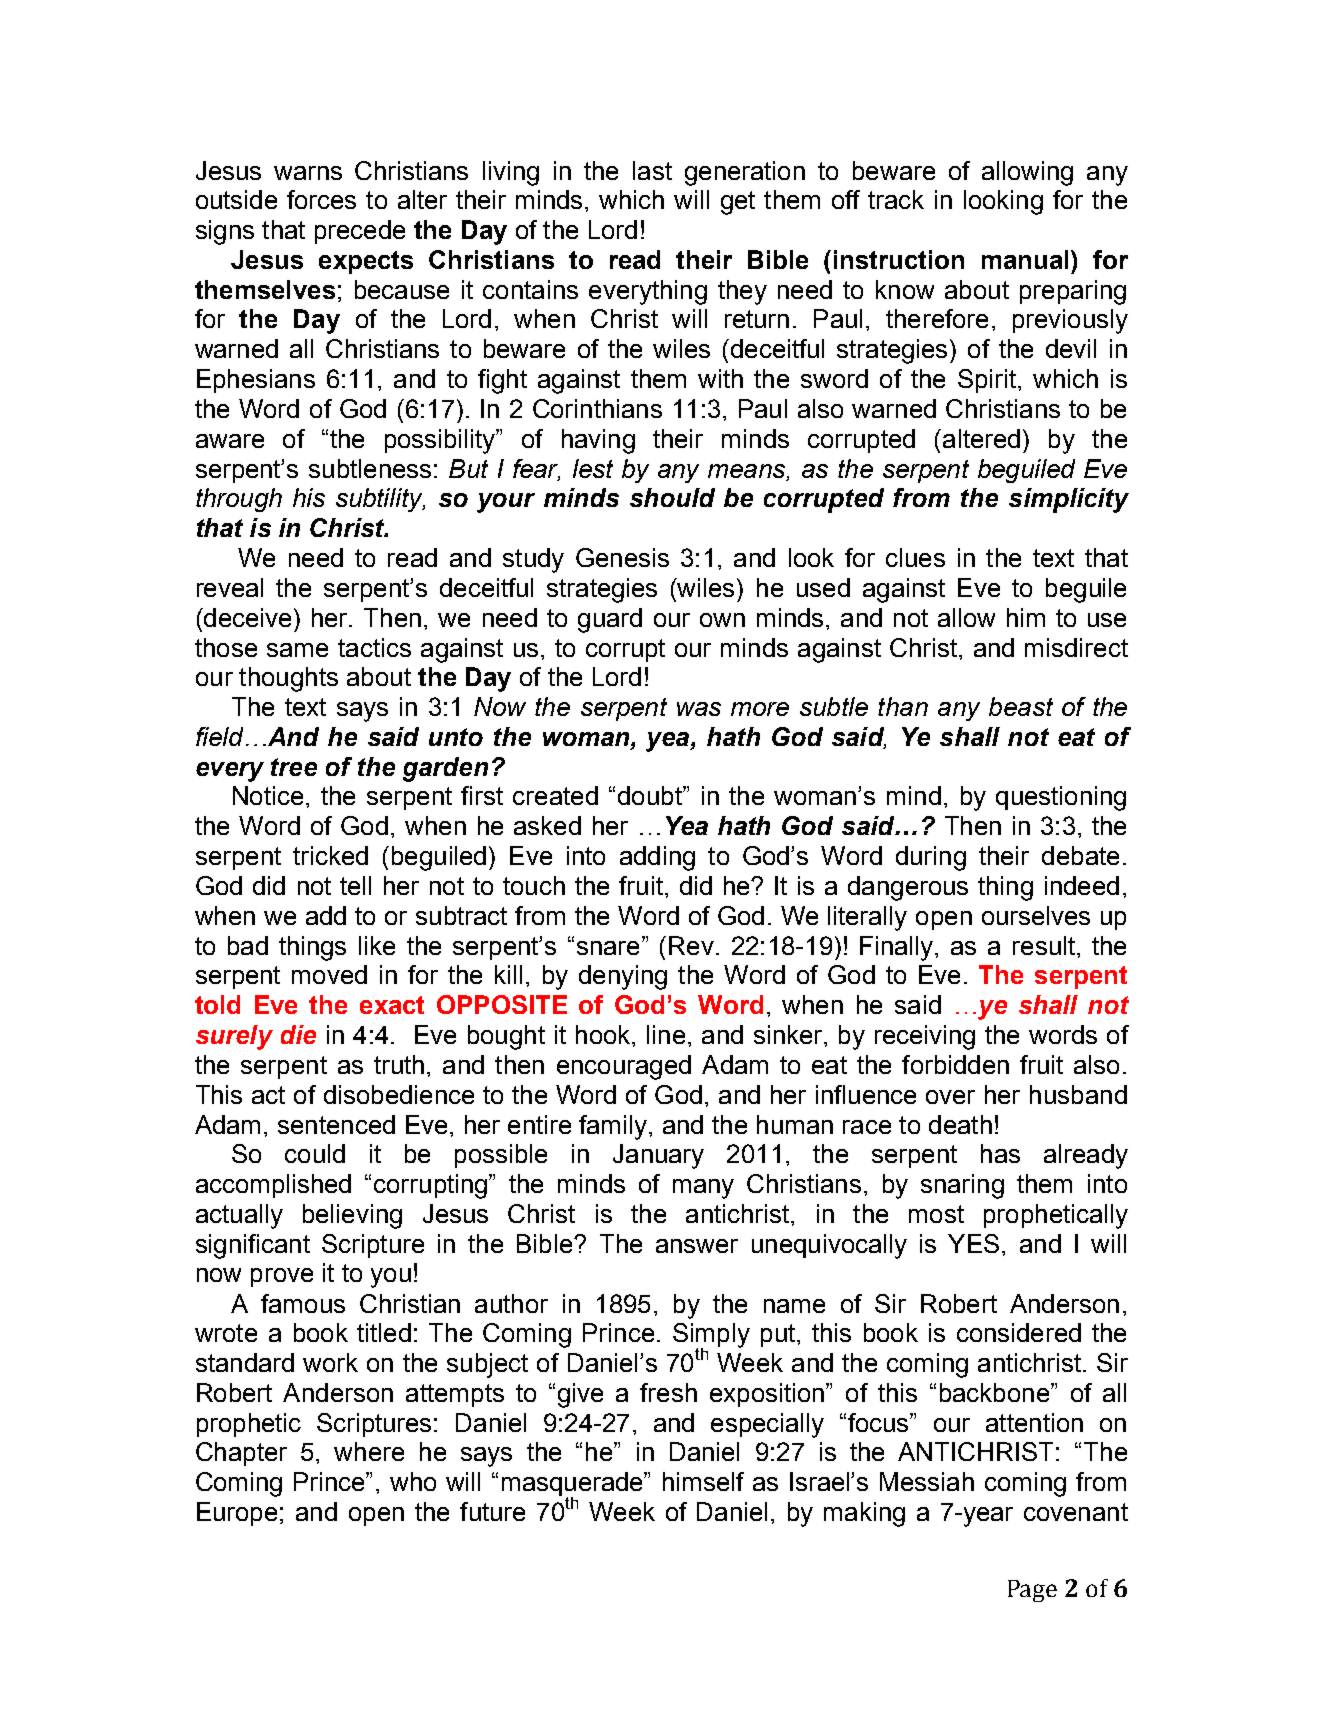 The height and width of the image is (1711, 1322). Describe the element at coordinates (1000, 1153) in the image. I see `has` at that location.
